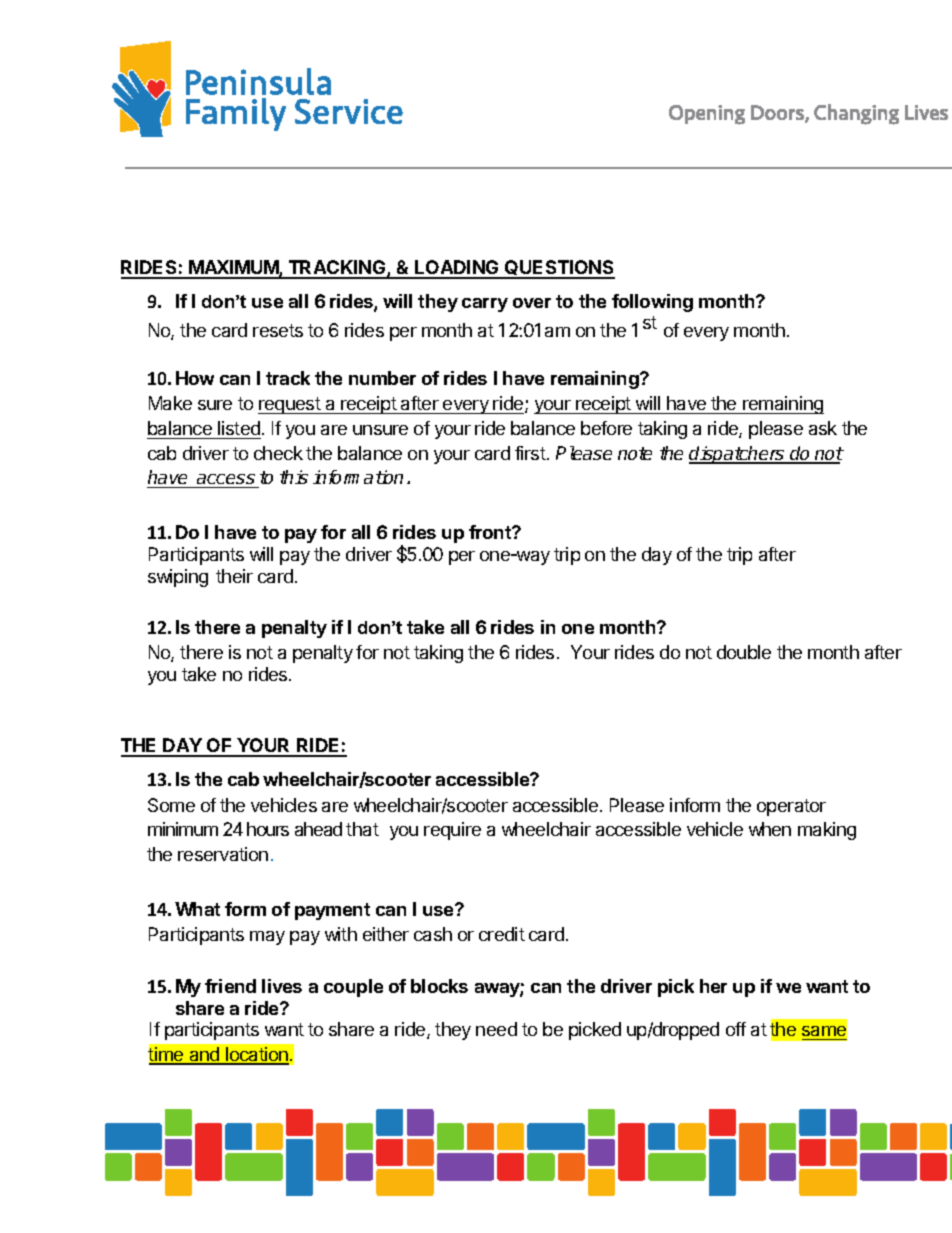 The height and width of the screenshot is (1233, 952). What do you see at coordinates (652, 303) in the screenshot?
I see `following` at bounding box center [652, 303].
